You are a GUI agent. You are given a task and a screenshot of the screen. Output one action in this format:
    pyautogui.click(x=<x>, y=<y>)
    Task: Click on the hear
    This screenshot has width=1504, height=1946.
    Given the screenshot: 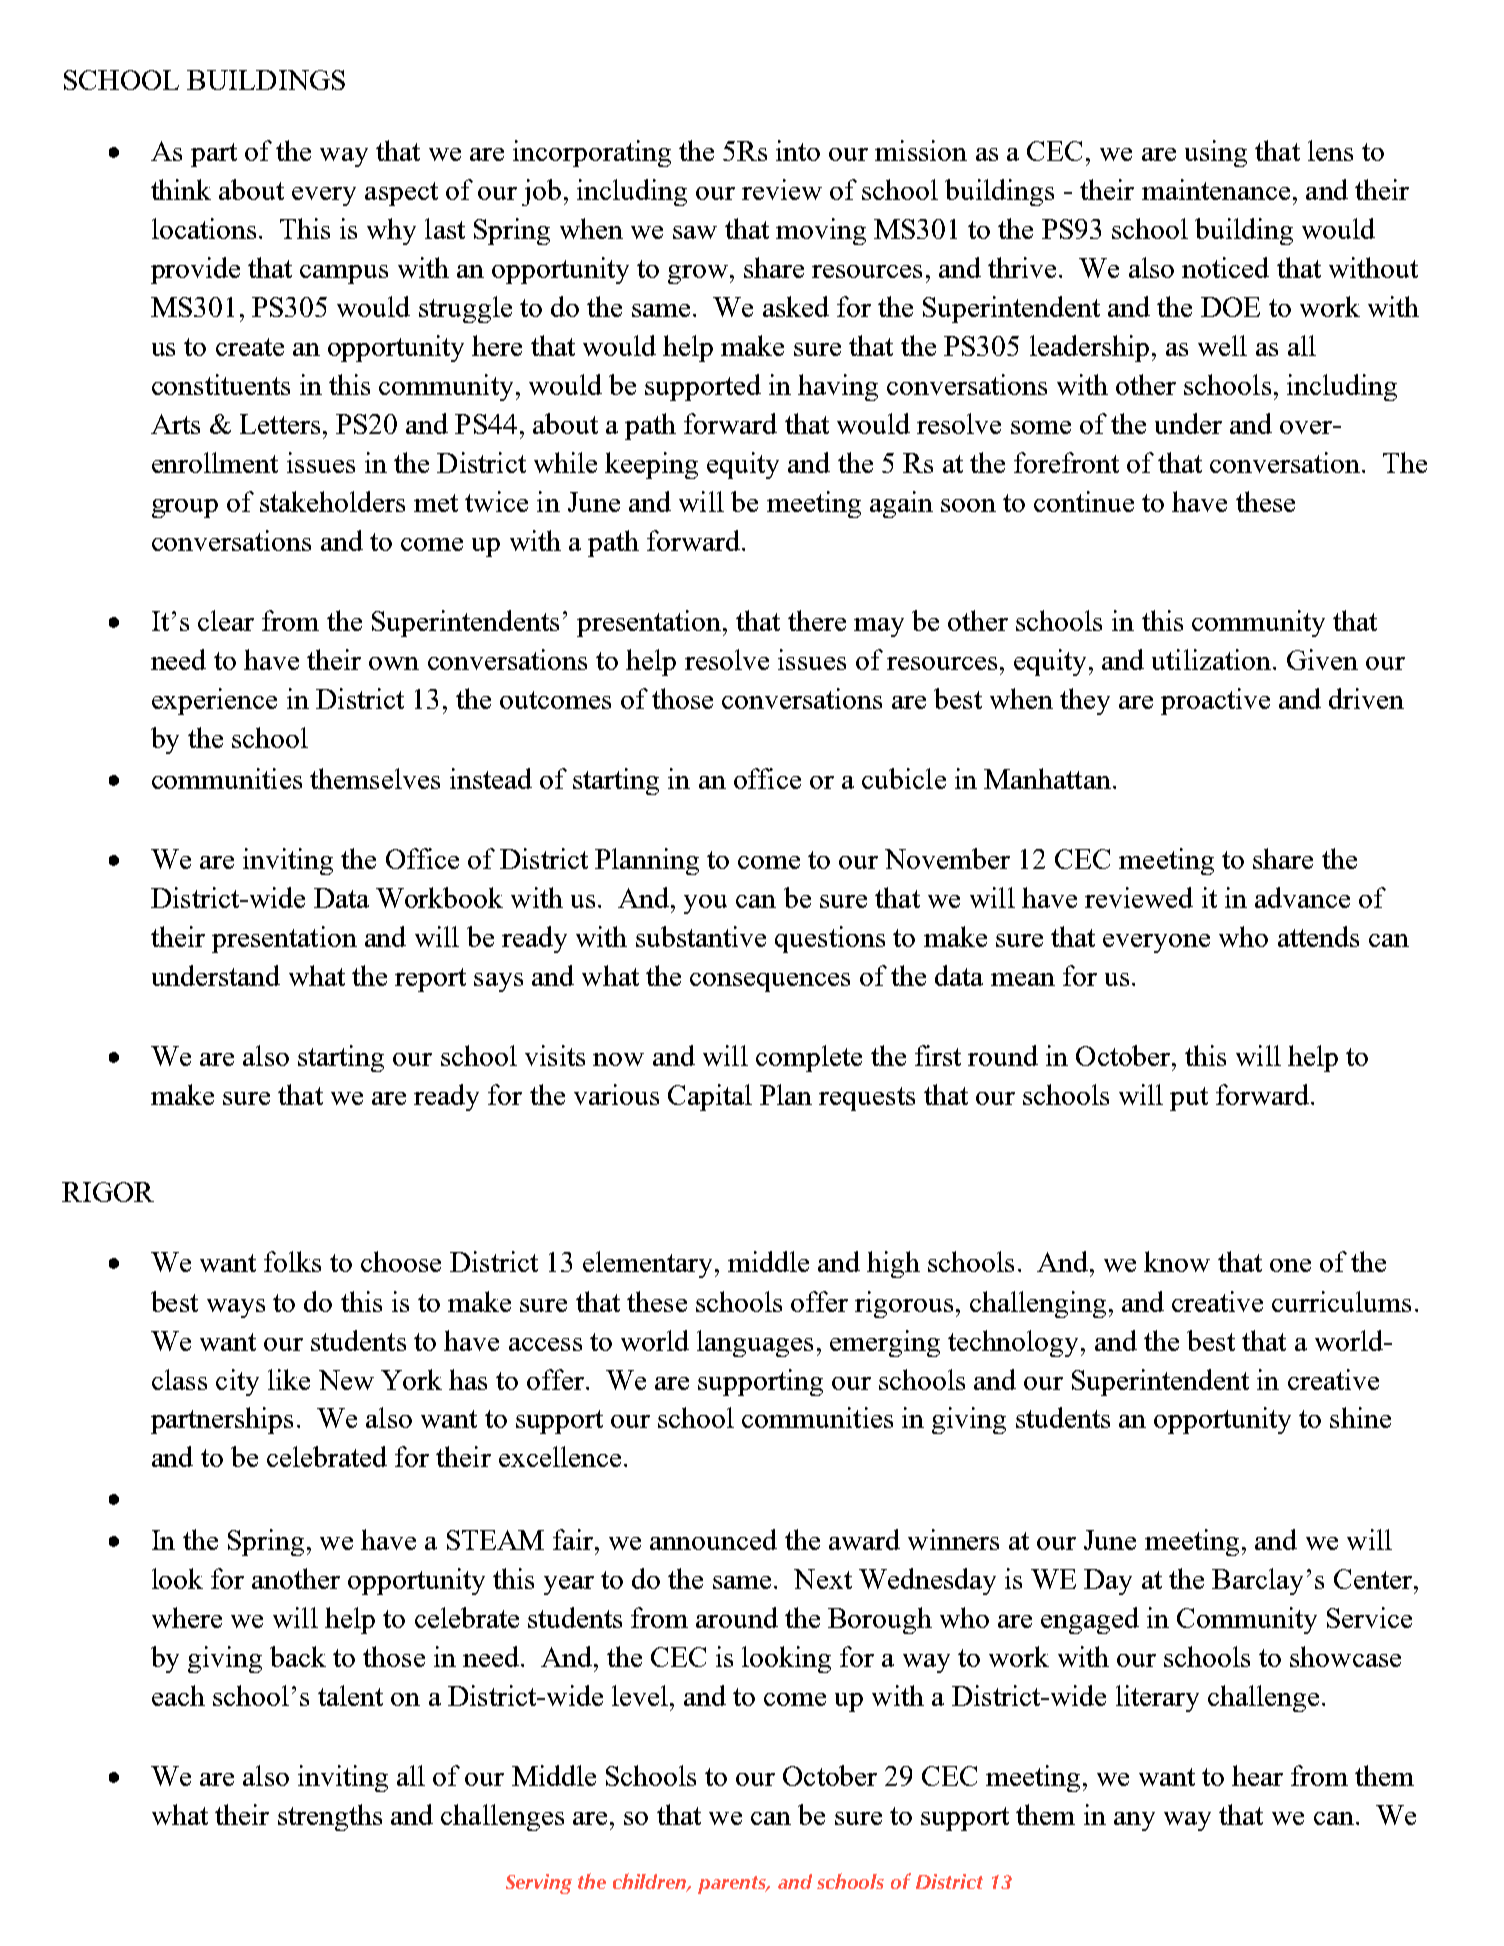 What is the action you would take?
    pyautogui.click(x=1257, y=1775)
